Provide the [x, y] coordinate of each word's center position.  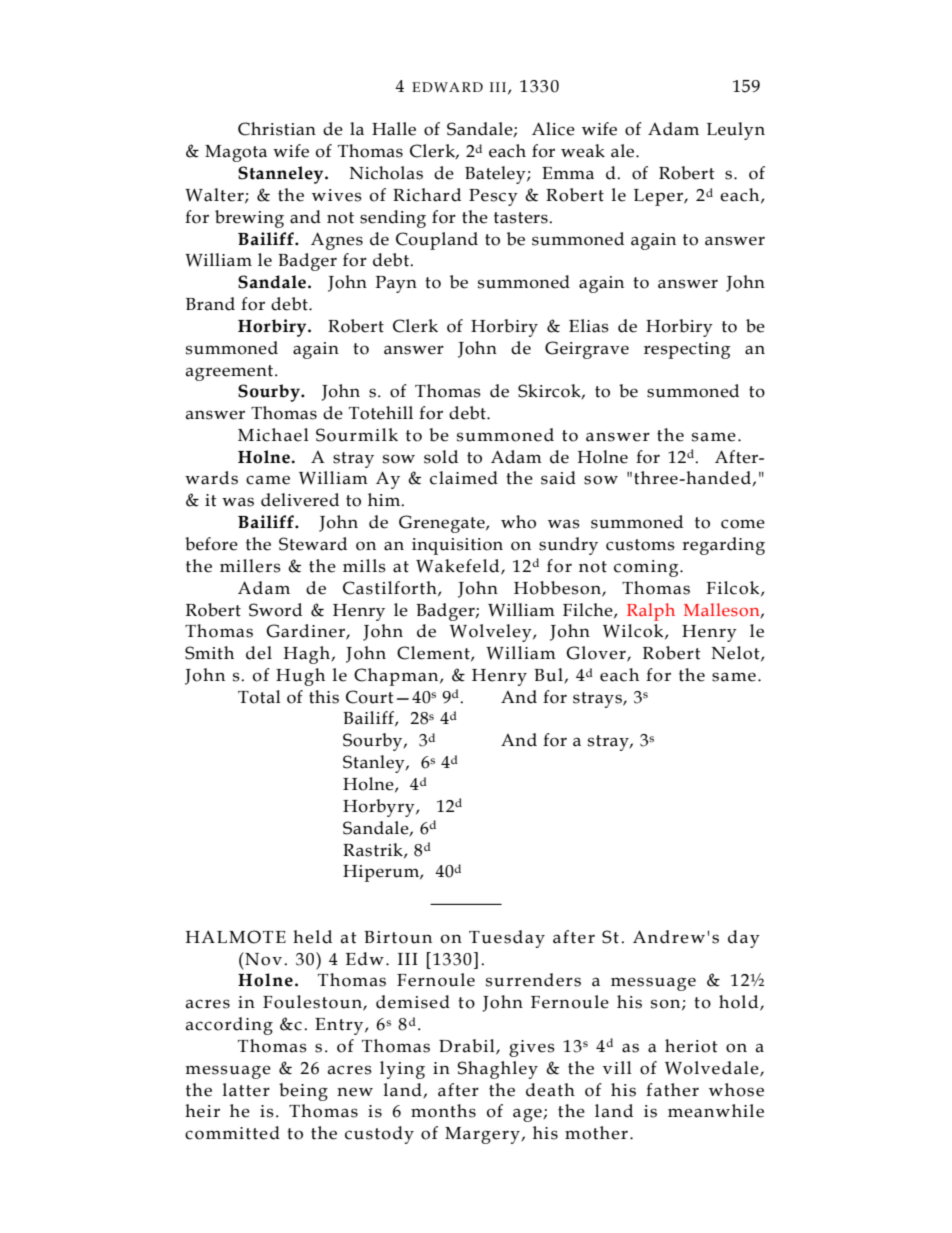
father [672, 1090]
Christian [277, 129]
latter [246, 1090]
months [443, 1111]
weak [583, 151]
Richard [427, 195]
